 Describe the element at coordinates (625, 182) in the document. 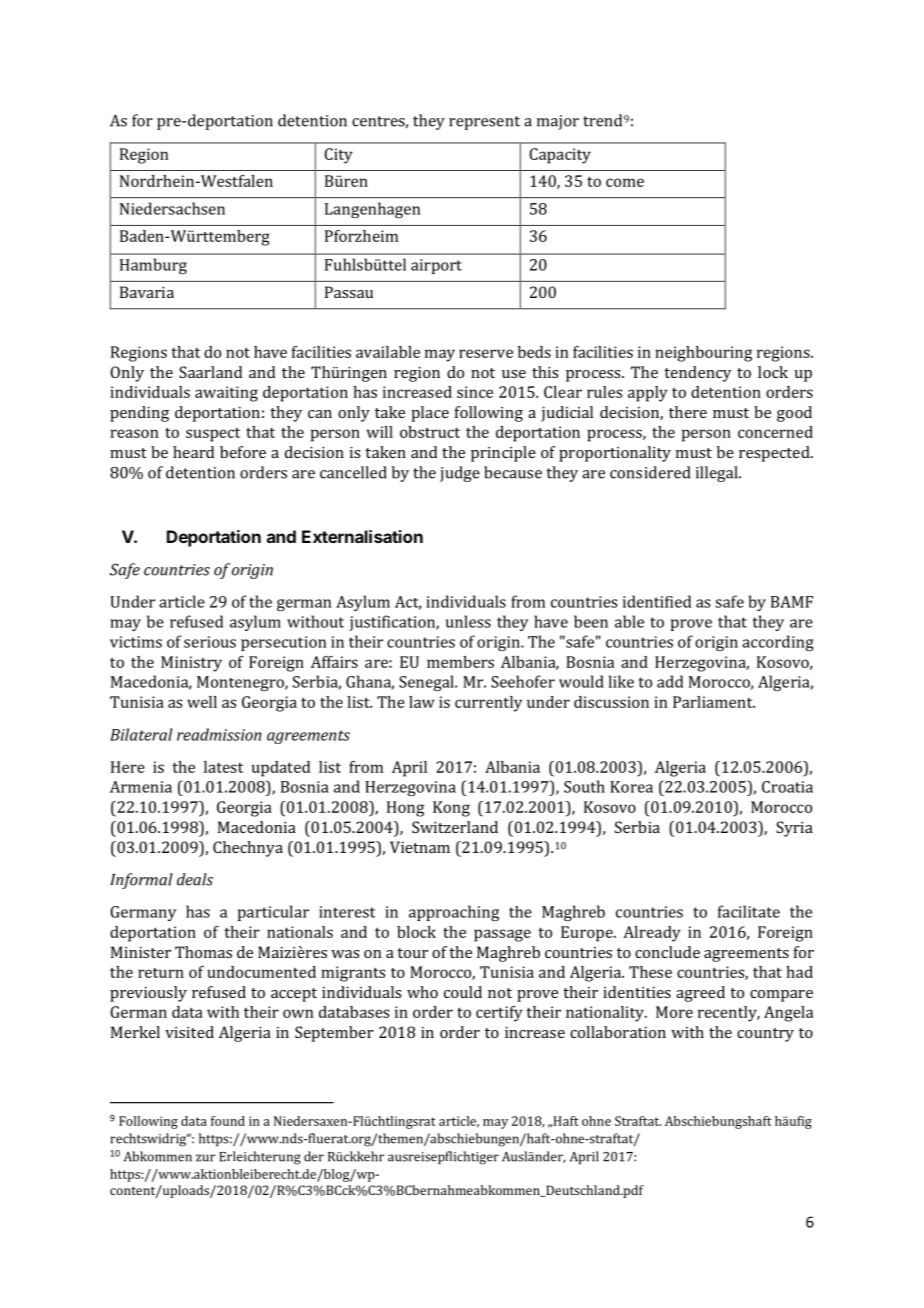

I see `come` at that location.
